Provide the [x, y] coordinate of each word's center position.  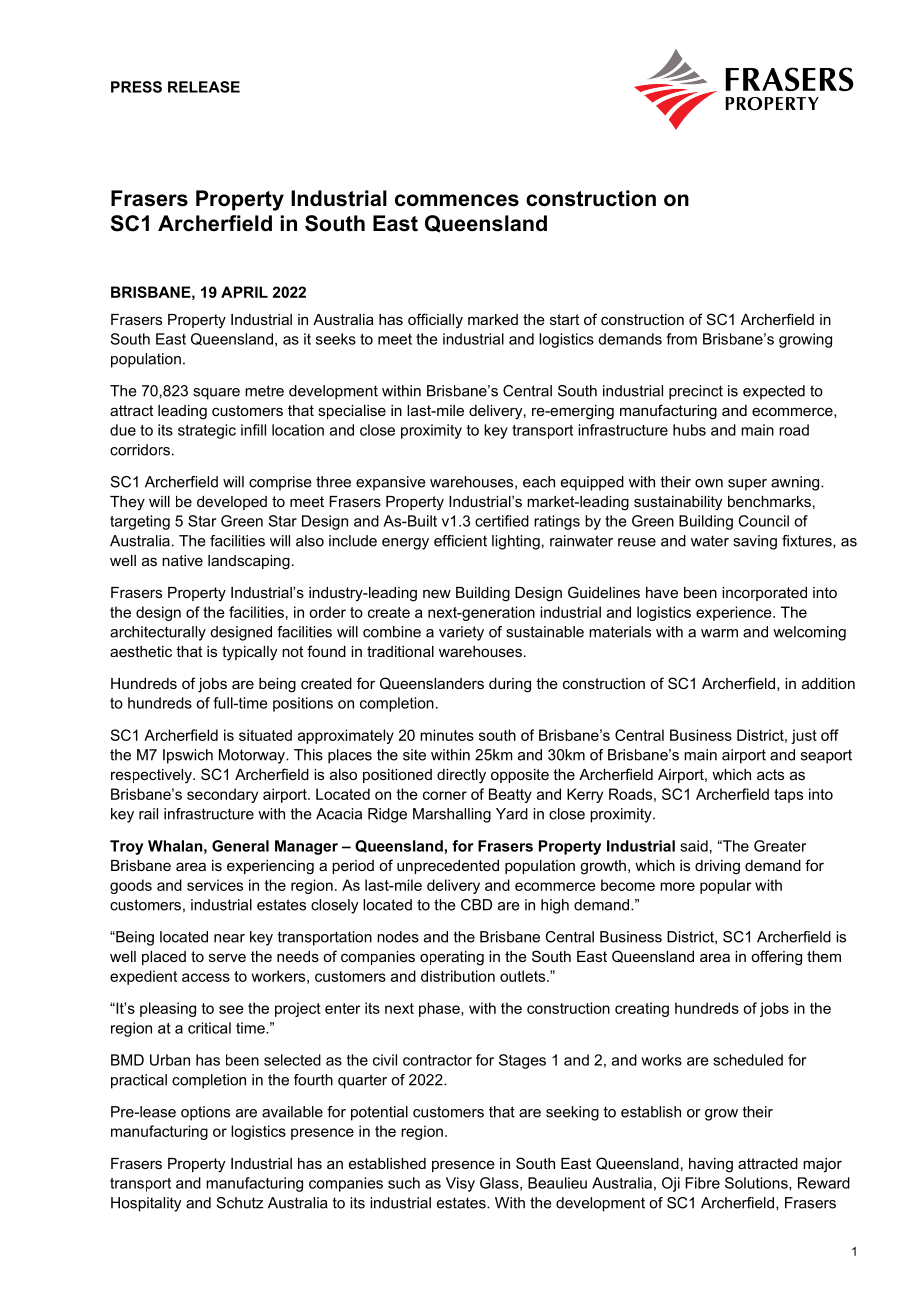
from [681, 339]
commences [457, 200]
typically [249, 653]
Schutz [240, 1203]
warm [719, 633]
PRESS [136, 87]
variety [461, 633]
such [404, 1183]
